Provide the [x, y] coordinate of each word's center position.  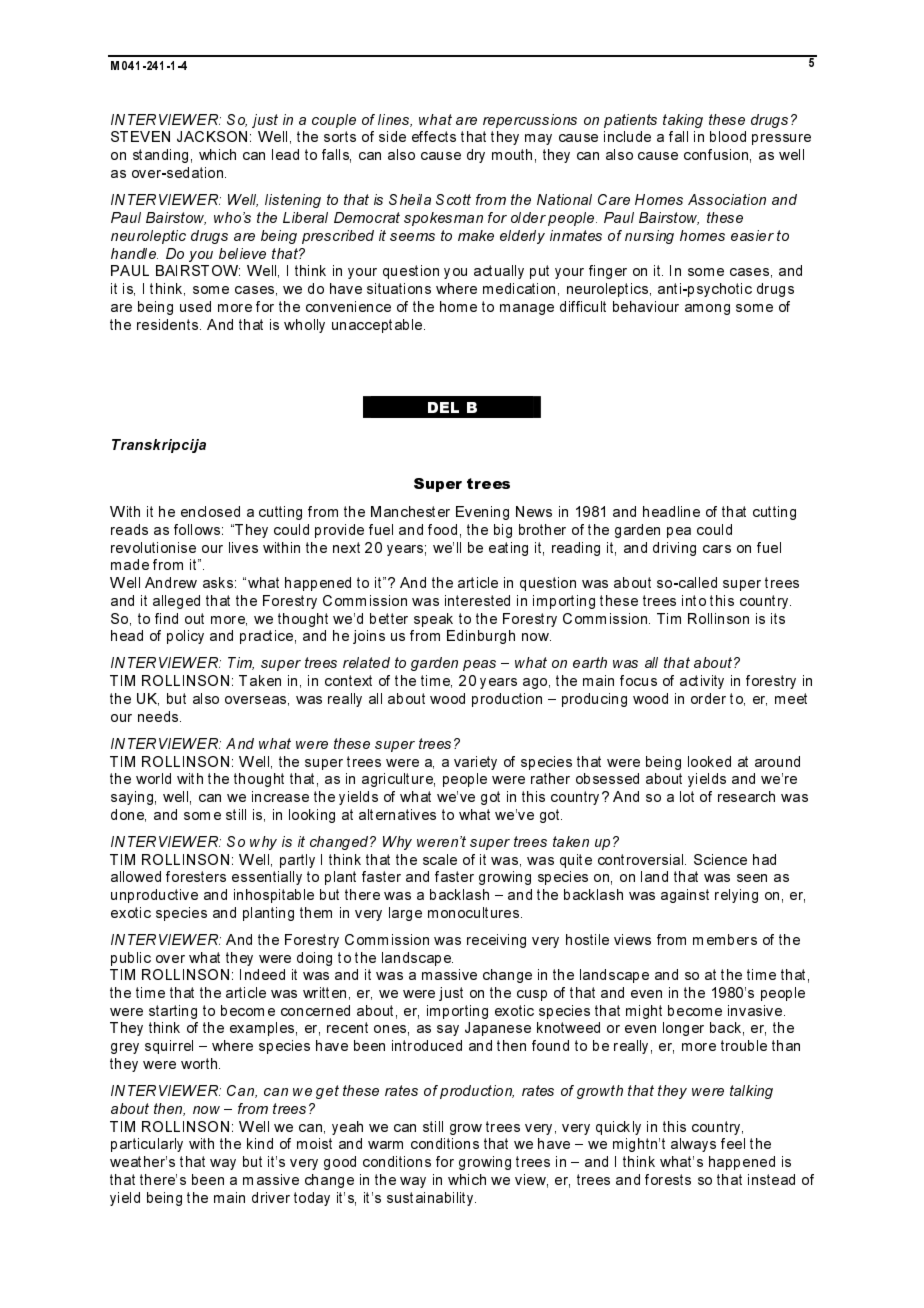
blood [728, 136]
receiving [496, 941]
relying [736, 896]
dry [476, 156]
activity [702, 682]
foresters [196, 876]
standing [160, 156]
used [195, 306]
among [707, 309]
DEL [443, 407]
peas [479, 665]
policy [185, 637]
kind [260, 1143]
